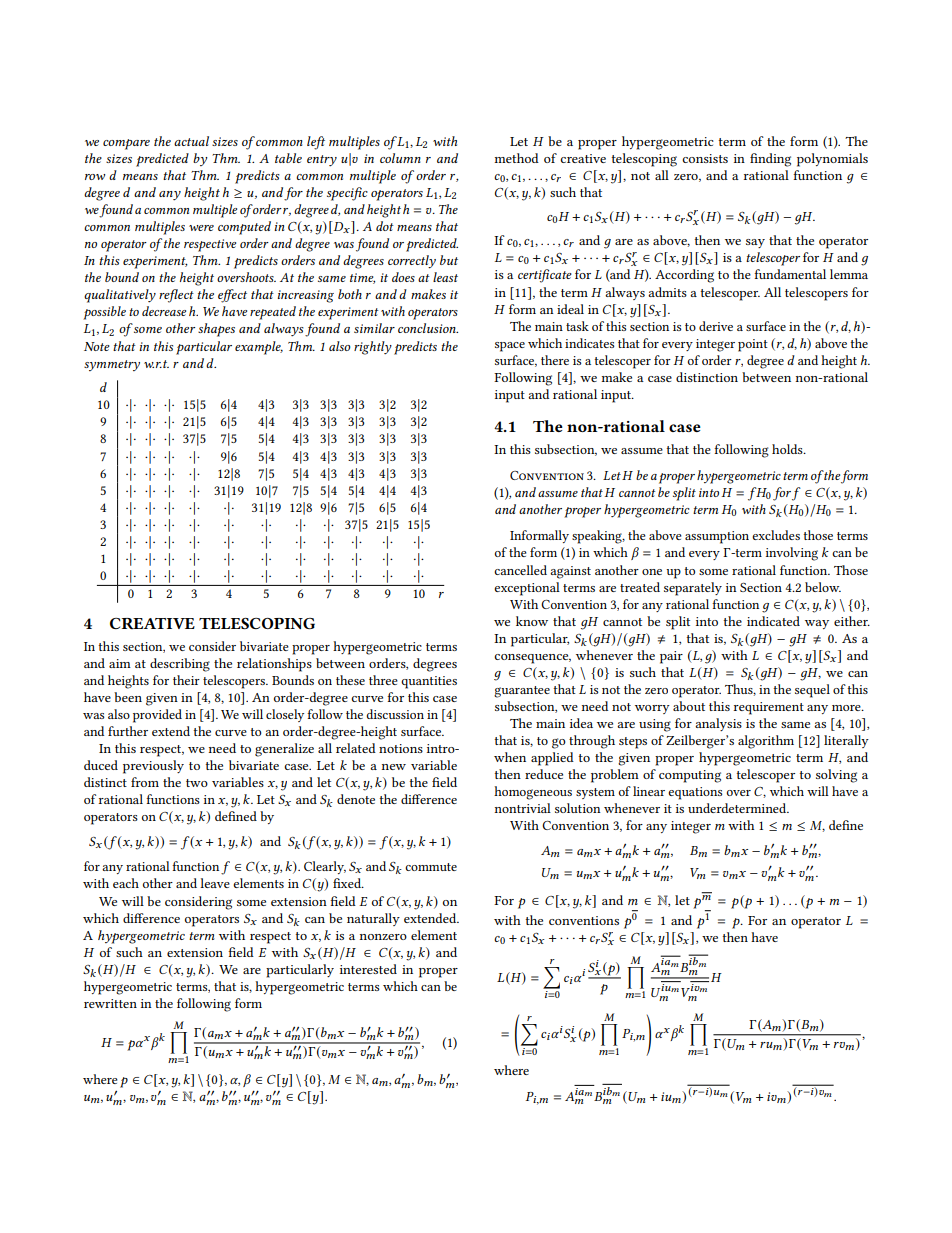 The height and width of the screenshot is (1233, 952). What do you see at coordinates (216, 330) in the screenshot?
I see `shapes` at bounding box center [216, 330].
